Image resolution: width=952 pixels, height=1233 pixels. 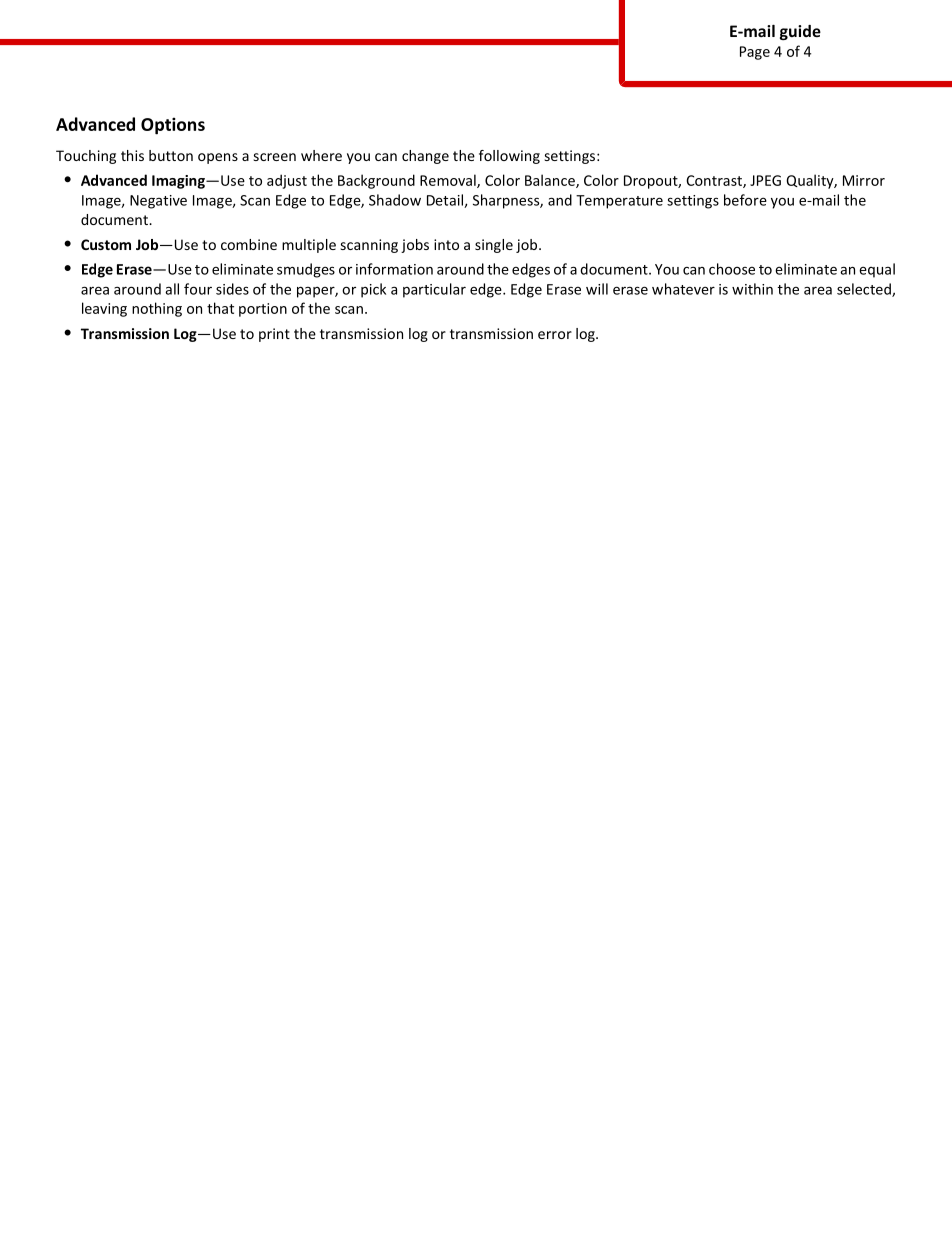 I want to click on guide, so click(x=800, y=32).
